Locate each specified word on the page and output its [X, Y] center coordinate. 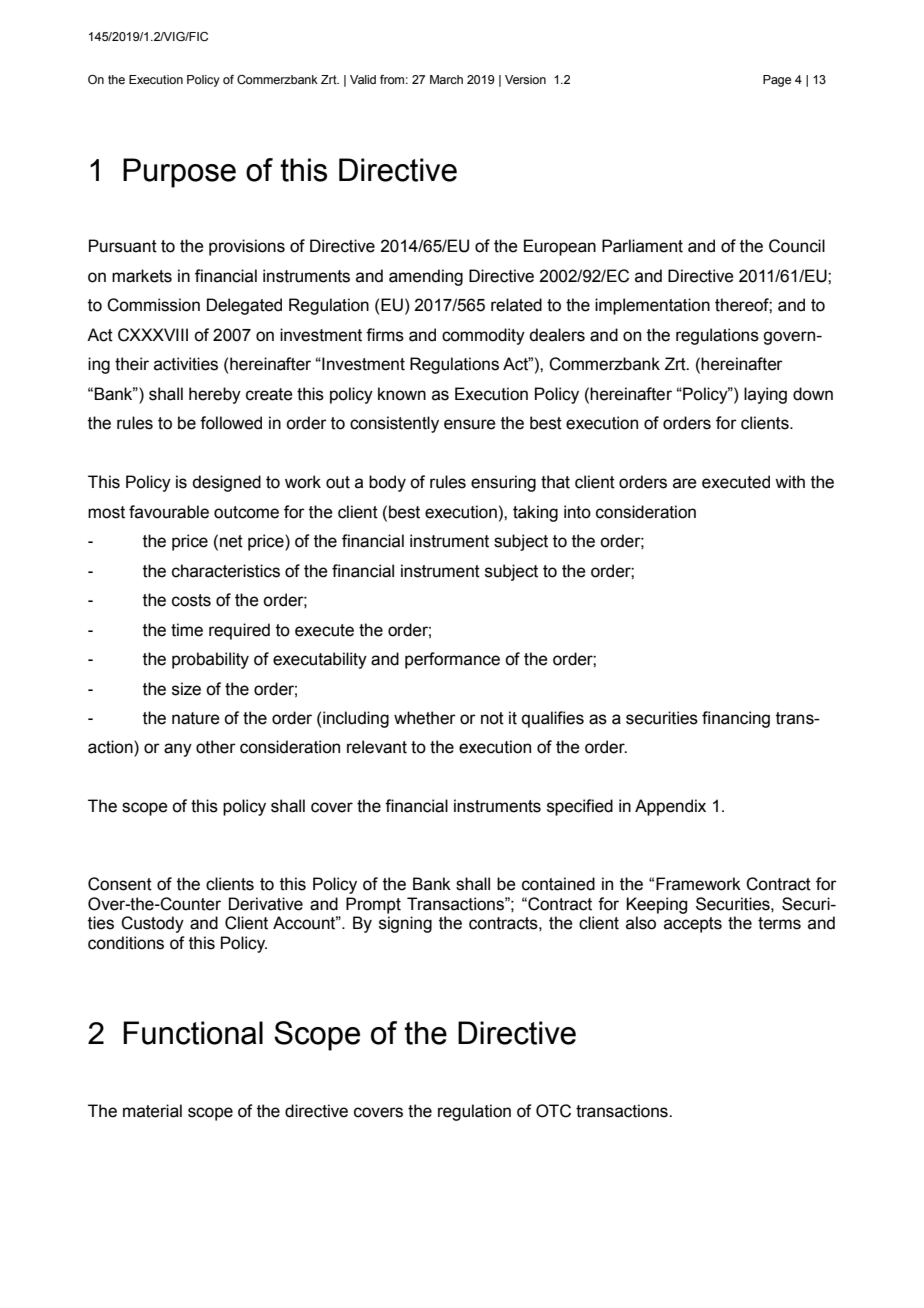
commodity [483, 336]
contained [558, 884]
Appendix [670, 807]
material [152, 1111]
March [446, 79]
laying [765, 395]
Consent [120, 884]
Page [777, 81]
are [685, 483]
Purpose [179, 173]
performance [452, 660]
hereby [215, 395]
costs [191, 600]
